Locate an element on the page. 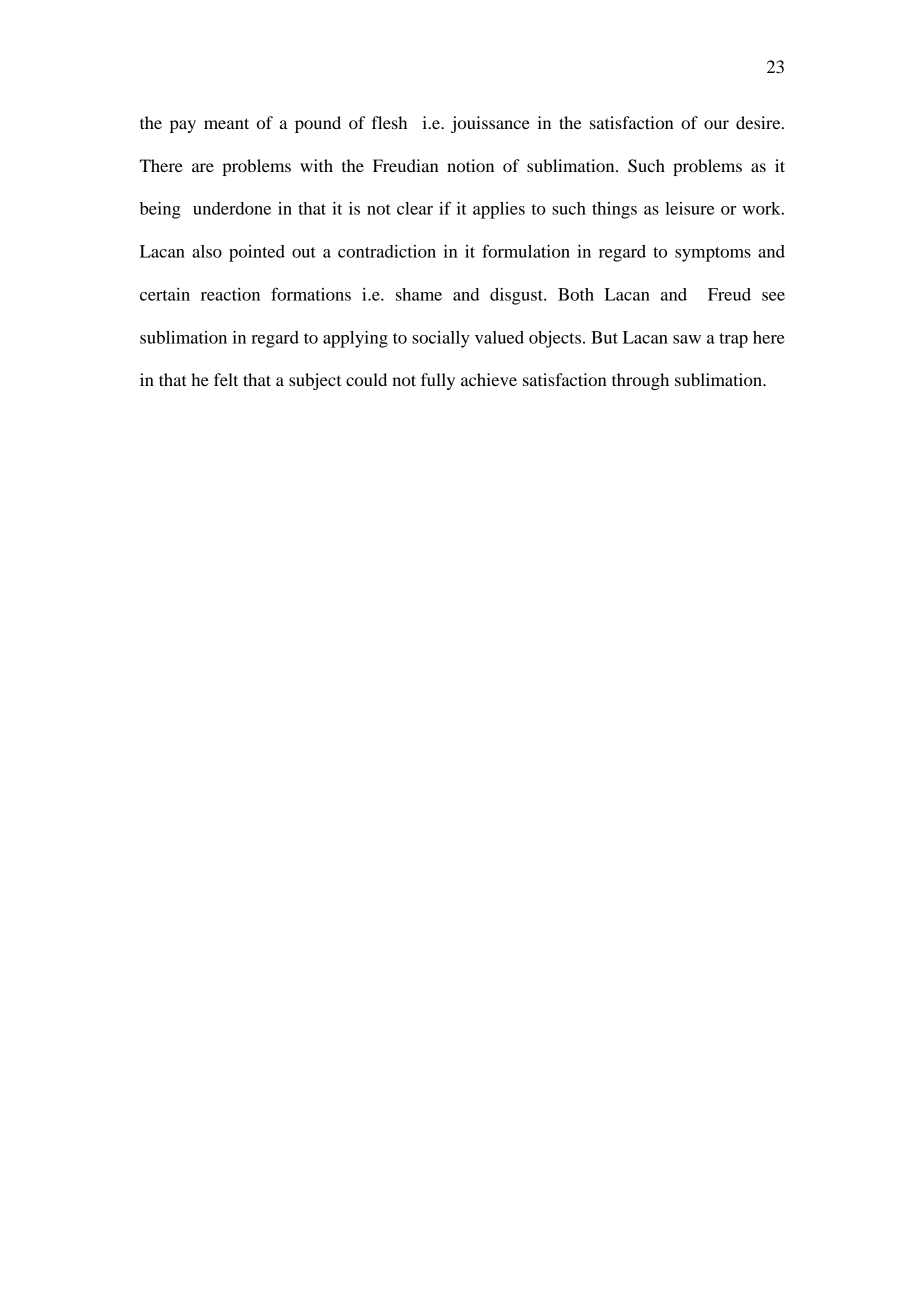  notion is located at coordinates (470, 165).
